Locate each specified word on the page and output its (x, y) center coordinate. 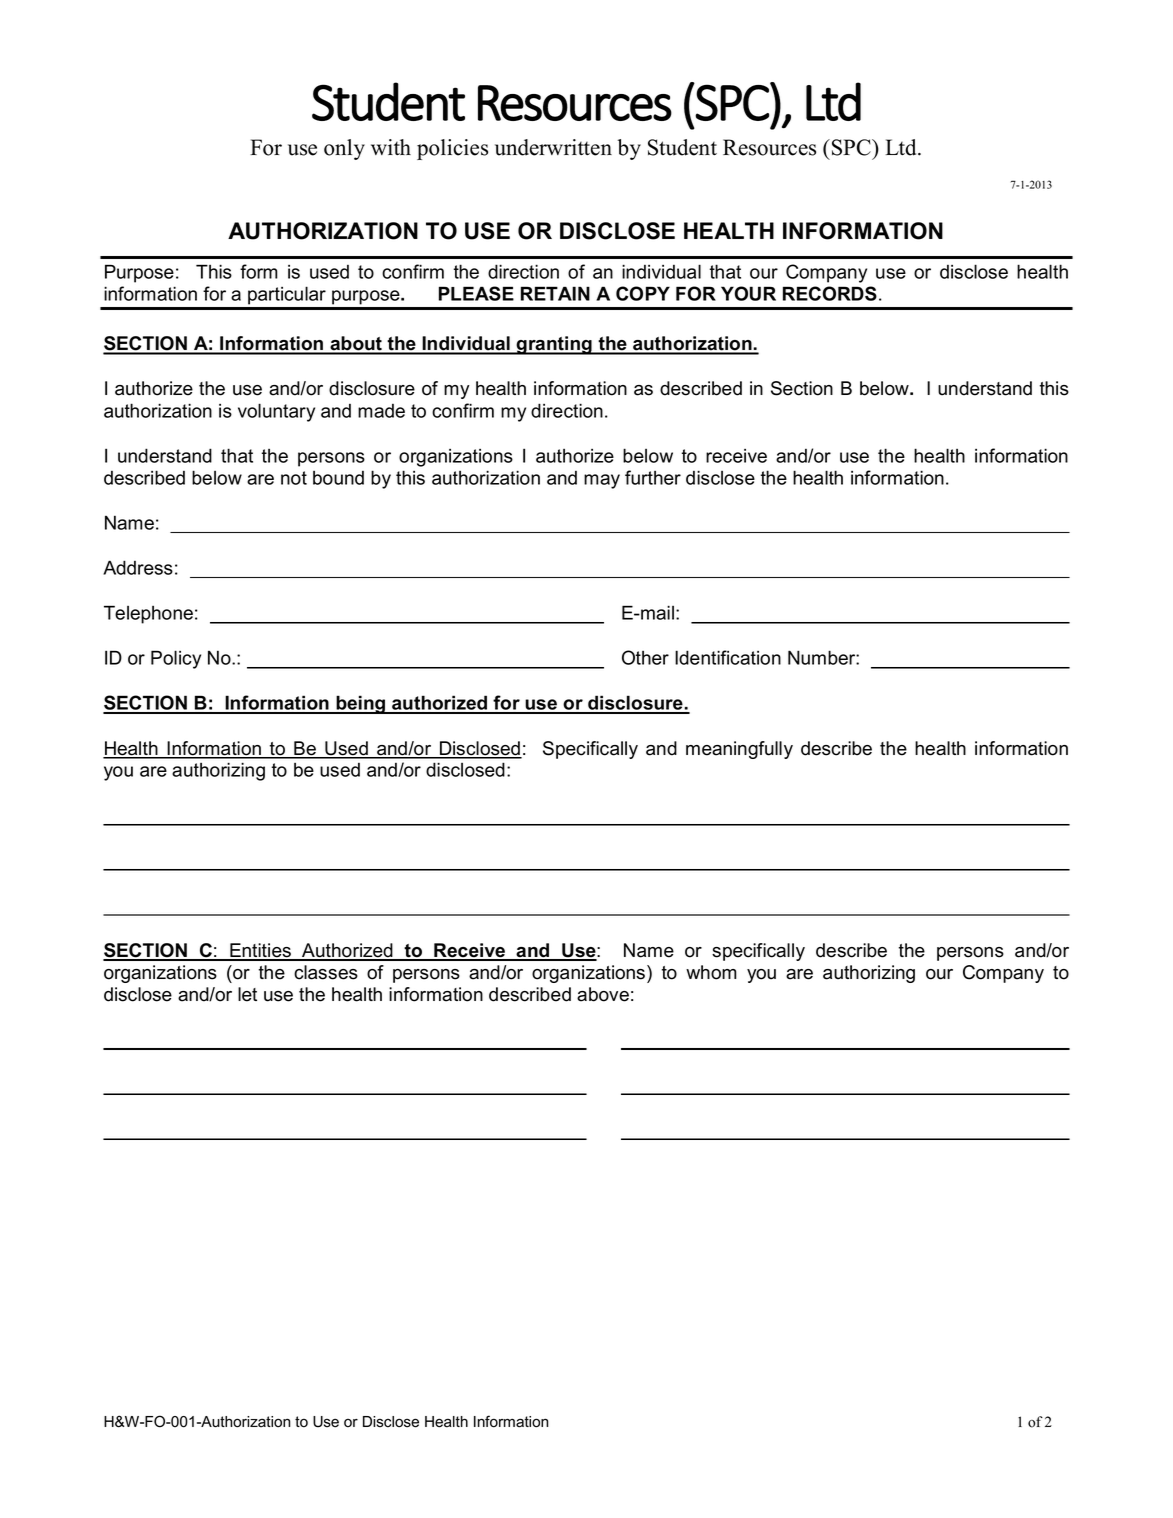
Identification (728, 657)
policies (452, 149)
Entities (260, 951)
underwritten (553, 147)
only (344, 149)
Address (138, 567)
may (602, 481)
